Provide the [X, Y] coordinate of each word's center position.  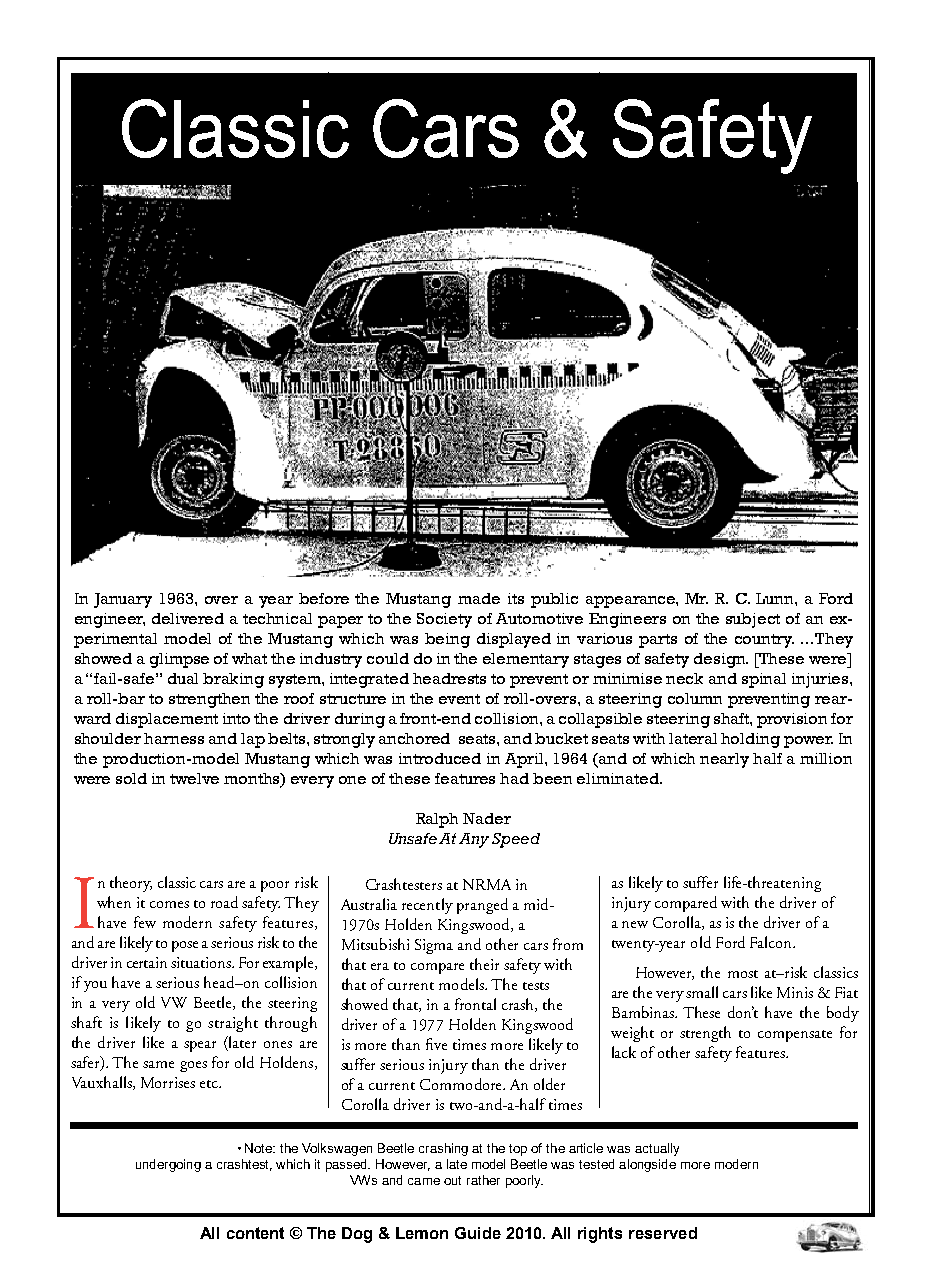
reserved [663, 1233]
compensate [795, 1036]
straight [233, 1024]
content [255, 1233]
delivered [188, 618]
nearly [724, 760]
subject [753, 620]
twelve [194, 778]
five [436, 1044]
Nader [487, 818]
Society [444, 620]
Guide [478, 1233]
